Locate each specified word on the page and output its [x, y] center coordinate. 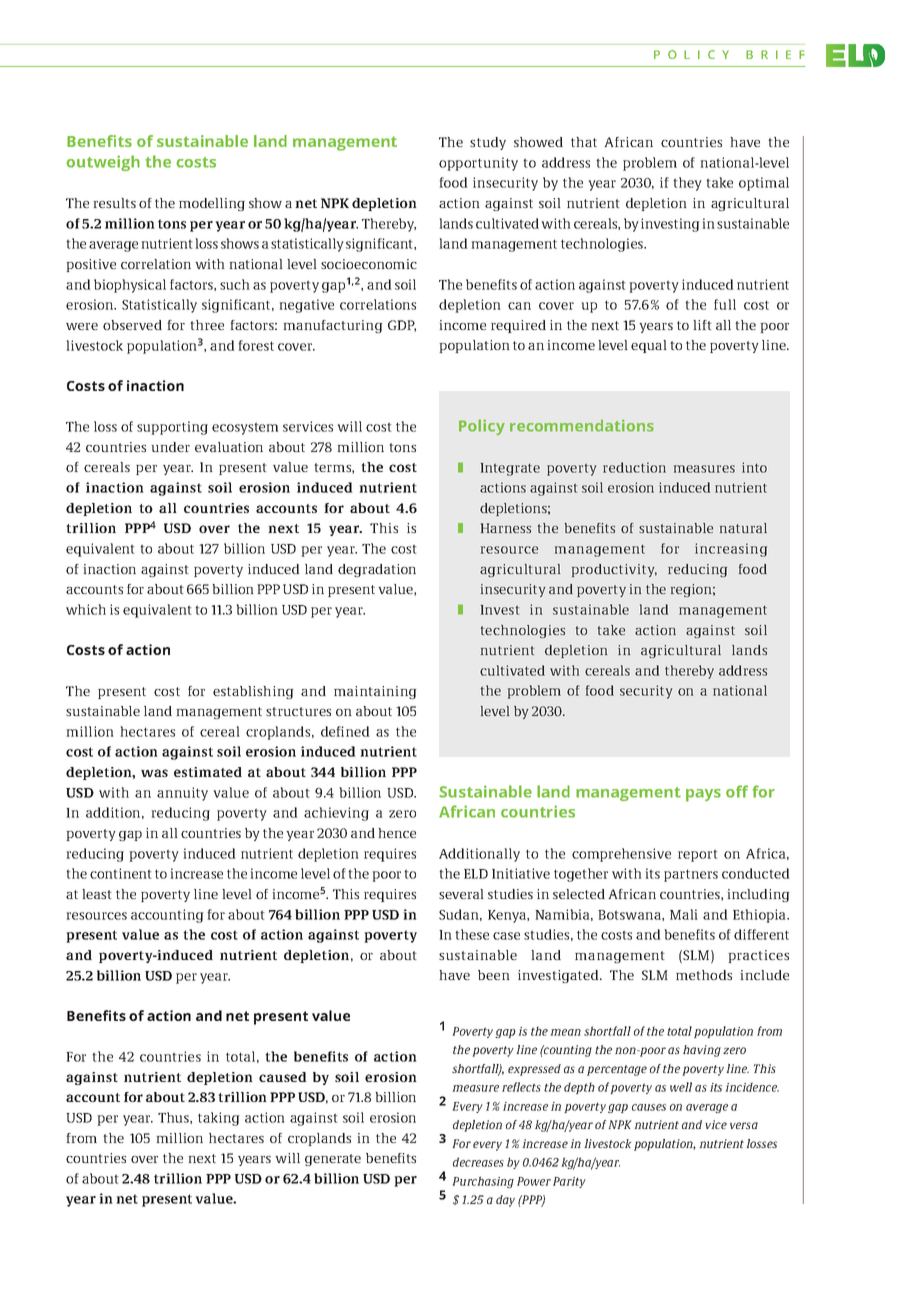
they [687, 184]
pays [703, 795]
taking [219, 1119]
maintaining [375, 692]
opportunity [478, 164]
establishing [253, 692]
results [114, 203]
